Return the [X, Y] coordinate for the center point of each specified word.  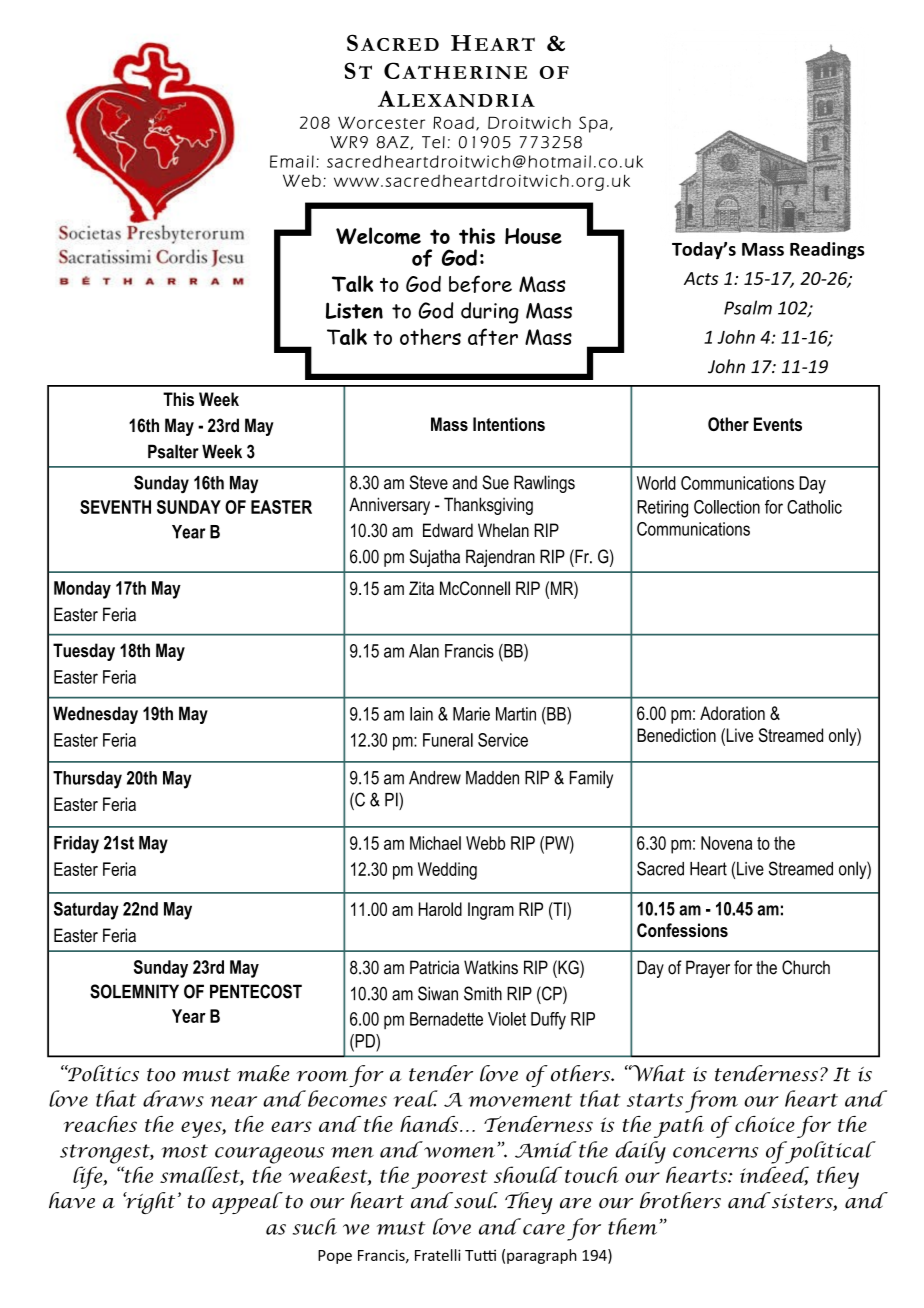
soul [475, 1200]
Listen [354, 310]
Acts [701, 278]
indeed [774, 1175]
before [480, 284]
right [149, 1203]
